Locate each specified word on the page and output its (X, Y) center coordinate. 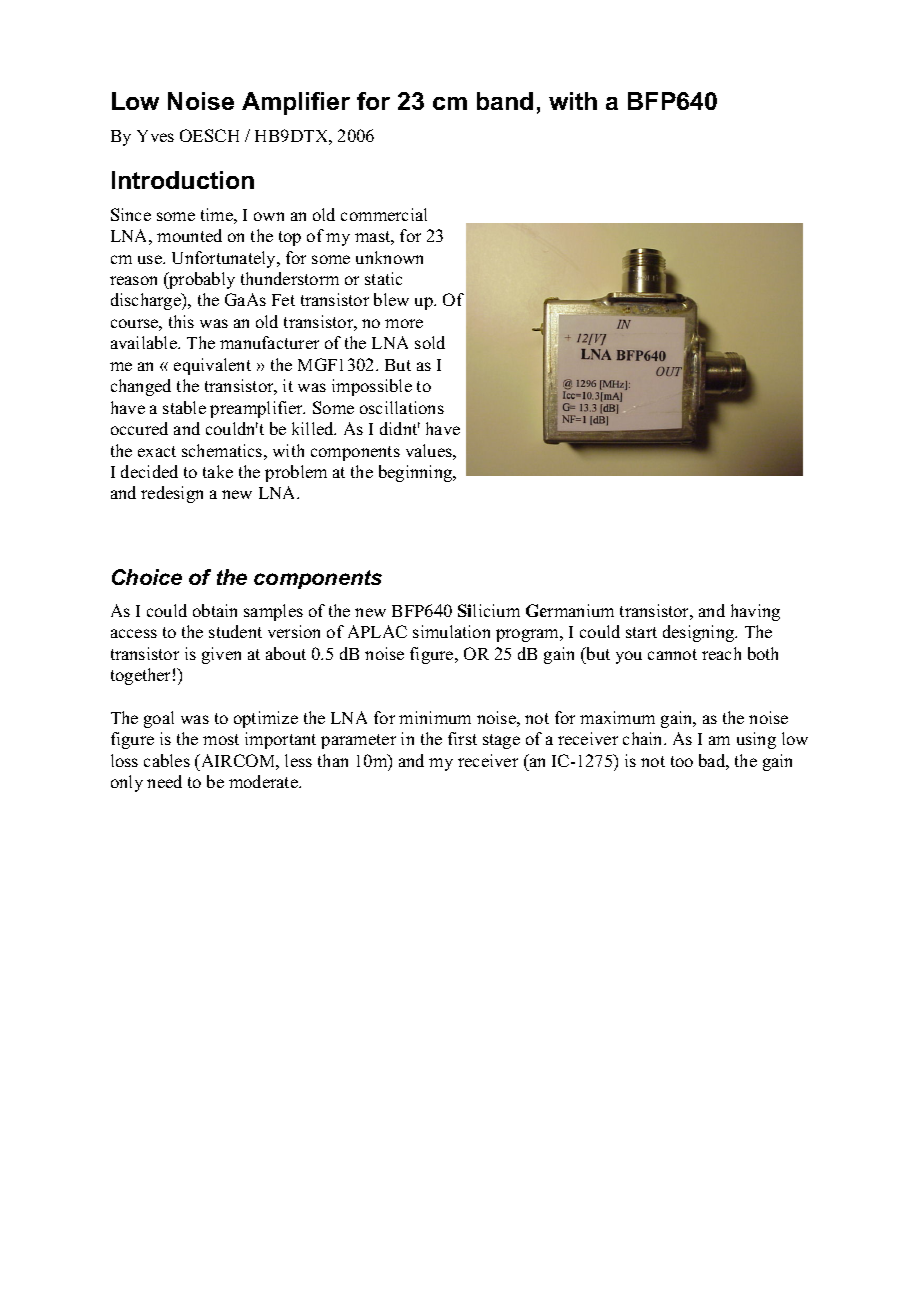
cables (167, 760)
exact (157, 451)
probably (201, 280)
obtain (215, 610)
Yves (155, 136)
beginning (417, 473)
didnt (400, 428)
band (505, 101)
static (383, 278)
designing (700, 633)
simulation (451, 631)
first (462, 738)
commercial (384, 214)
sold (430, 342)
